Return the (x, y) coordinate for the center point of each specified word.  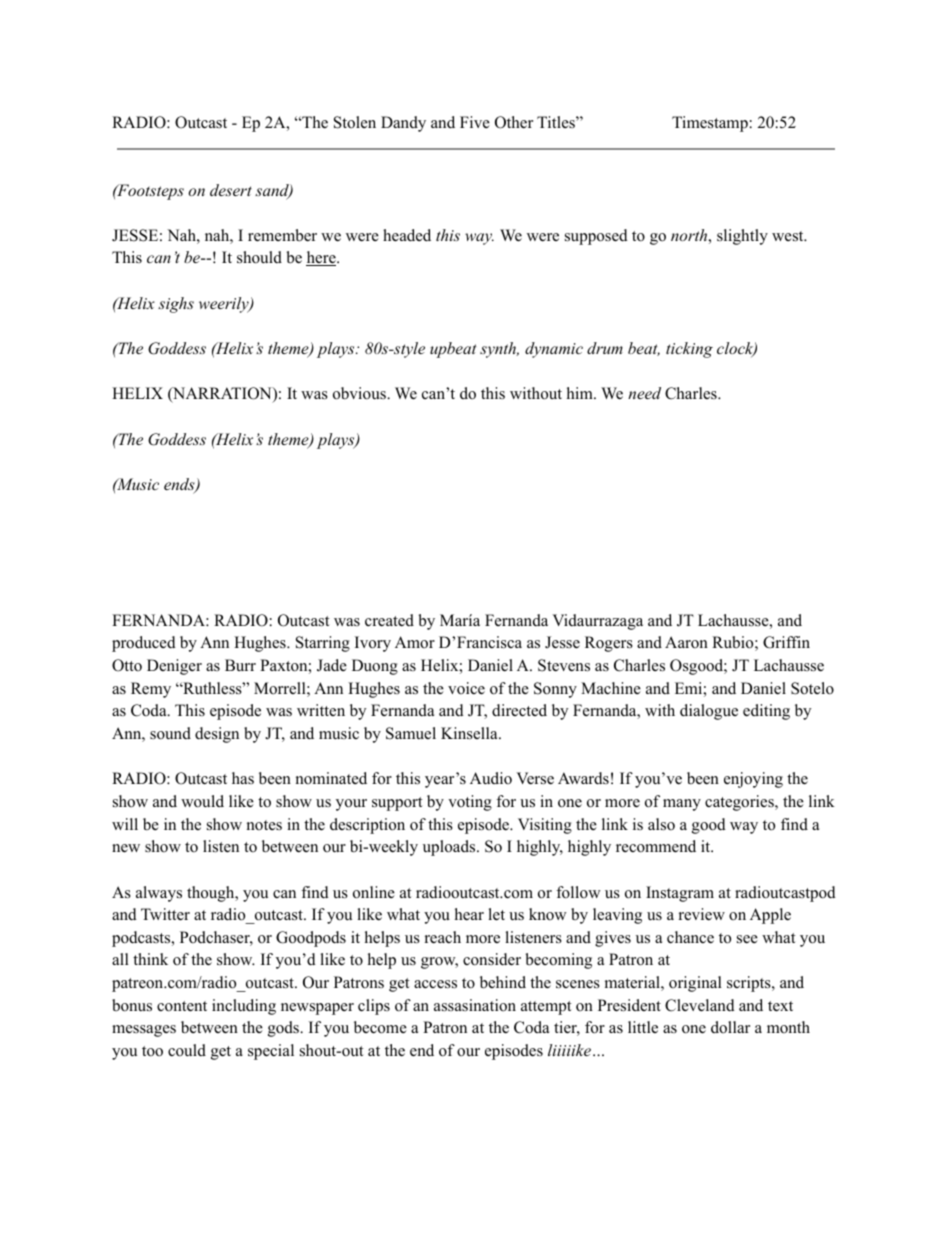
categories (740, 803)
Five (475, 122)
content (182, 1006)
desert (231, 190)
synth (499, 350)
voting (470, 803)
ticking (689, 350)
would (202, 801)
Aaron (686, 642)
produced (144, 644)
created (389, 620)
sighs (176, 305)
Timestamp (710, 124)
